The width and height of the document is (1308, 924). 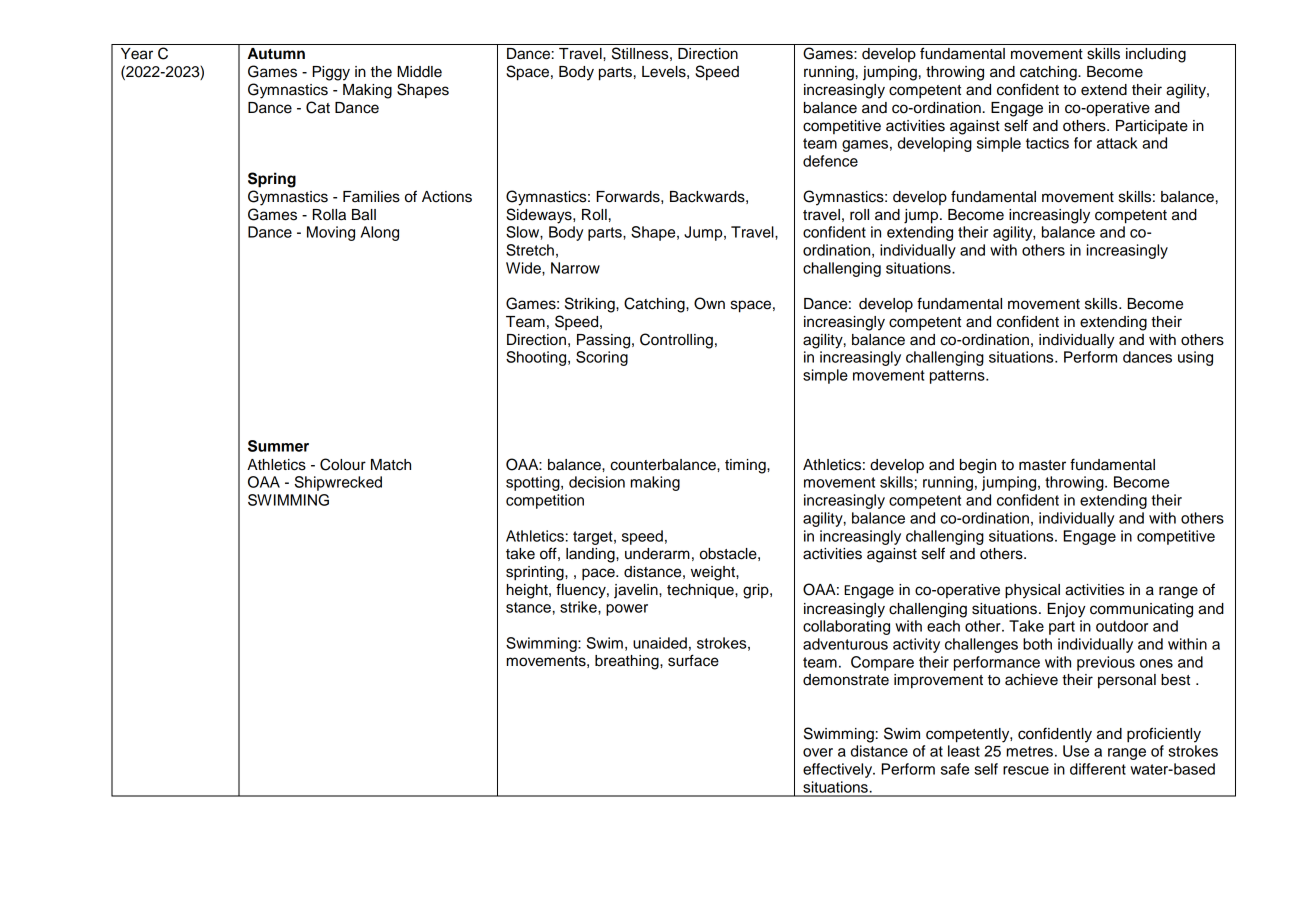 What do you see at coordinates (419, 72) in the document?
I see `Middle` at bounding box center [419, 72].
